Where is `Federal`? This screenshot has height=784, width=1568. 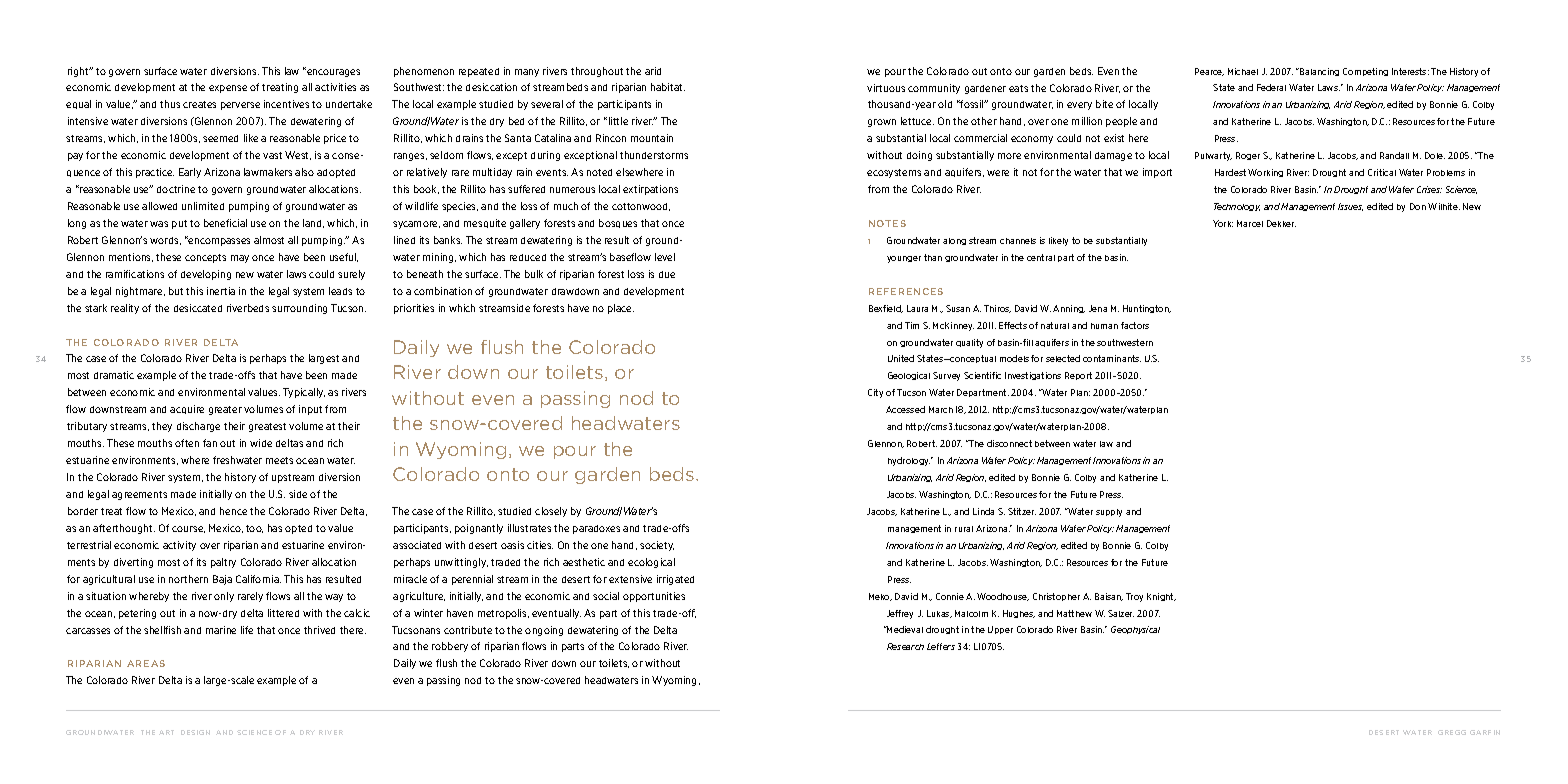 Federal is located at coordinates (1271, 87).
